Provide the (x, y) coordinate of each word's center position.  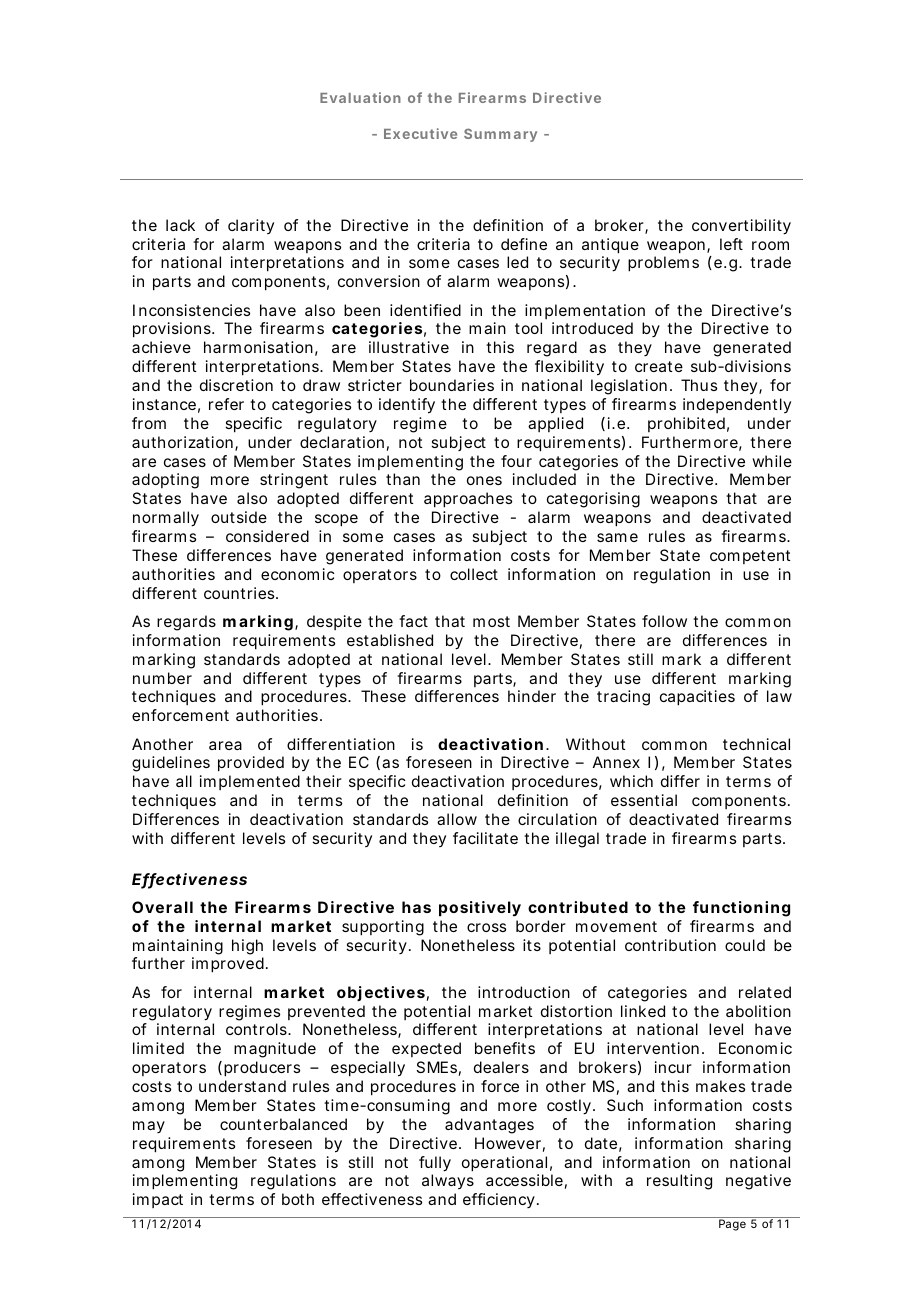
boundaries (452, 385)
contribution (670, 945)
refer (226, 404)
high (247, 947)
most (491, 621)
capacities (697, 698)
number (162, 678)
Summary (500, 135)
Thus (699, 385)
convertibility (741, 227)
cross (486, 927)
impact (158, 1200)
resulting (679, 1182)
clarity (251, 226)
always (448, 1181)
